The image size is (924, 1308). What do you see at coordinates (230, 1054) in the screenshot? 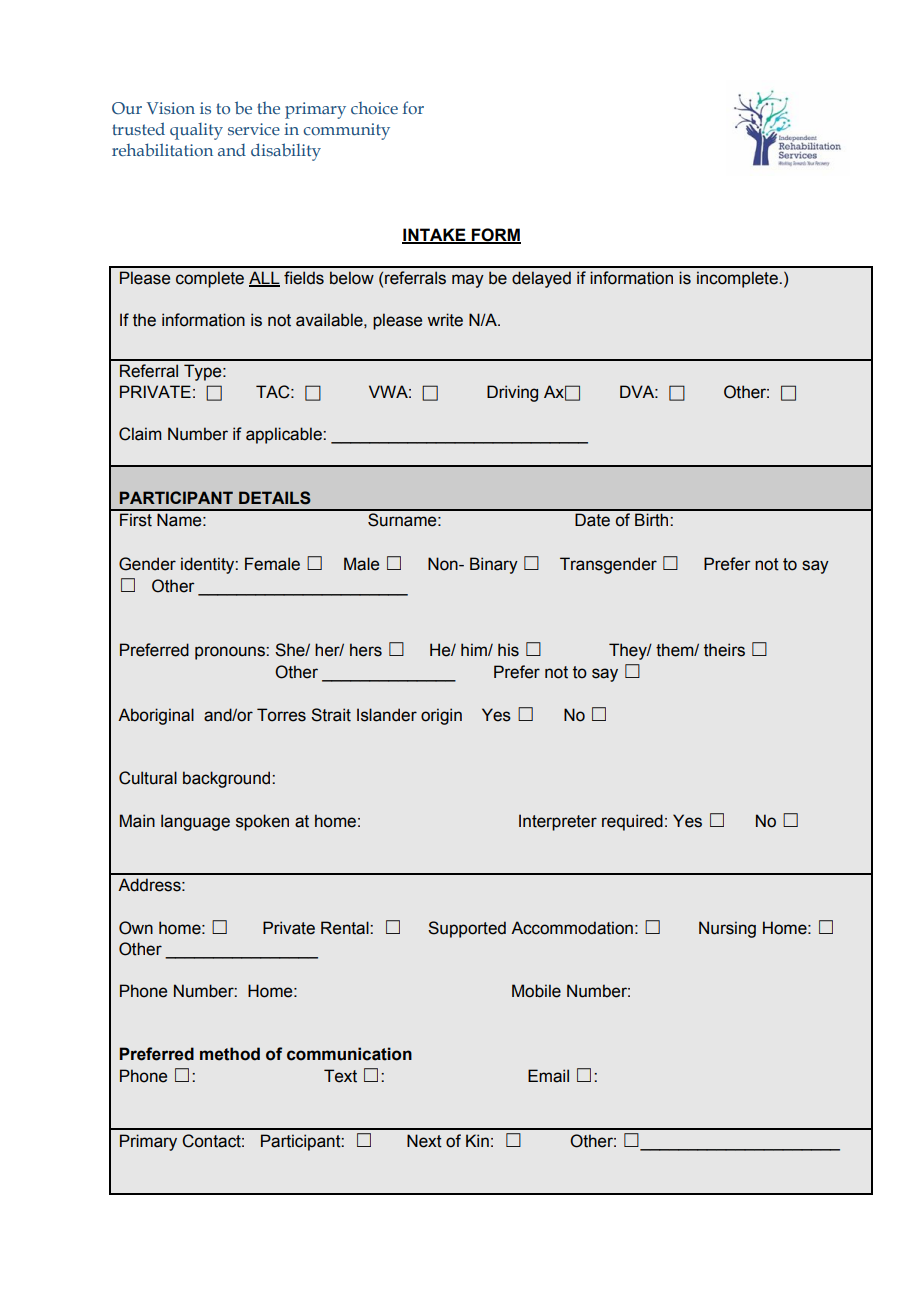
I see `method` at bounding box center [230, 1054].
